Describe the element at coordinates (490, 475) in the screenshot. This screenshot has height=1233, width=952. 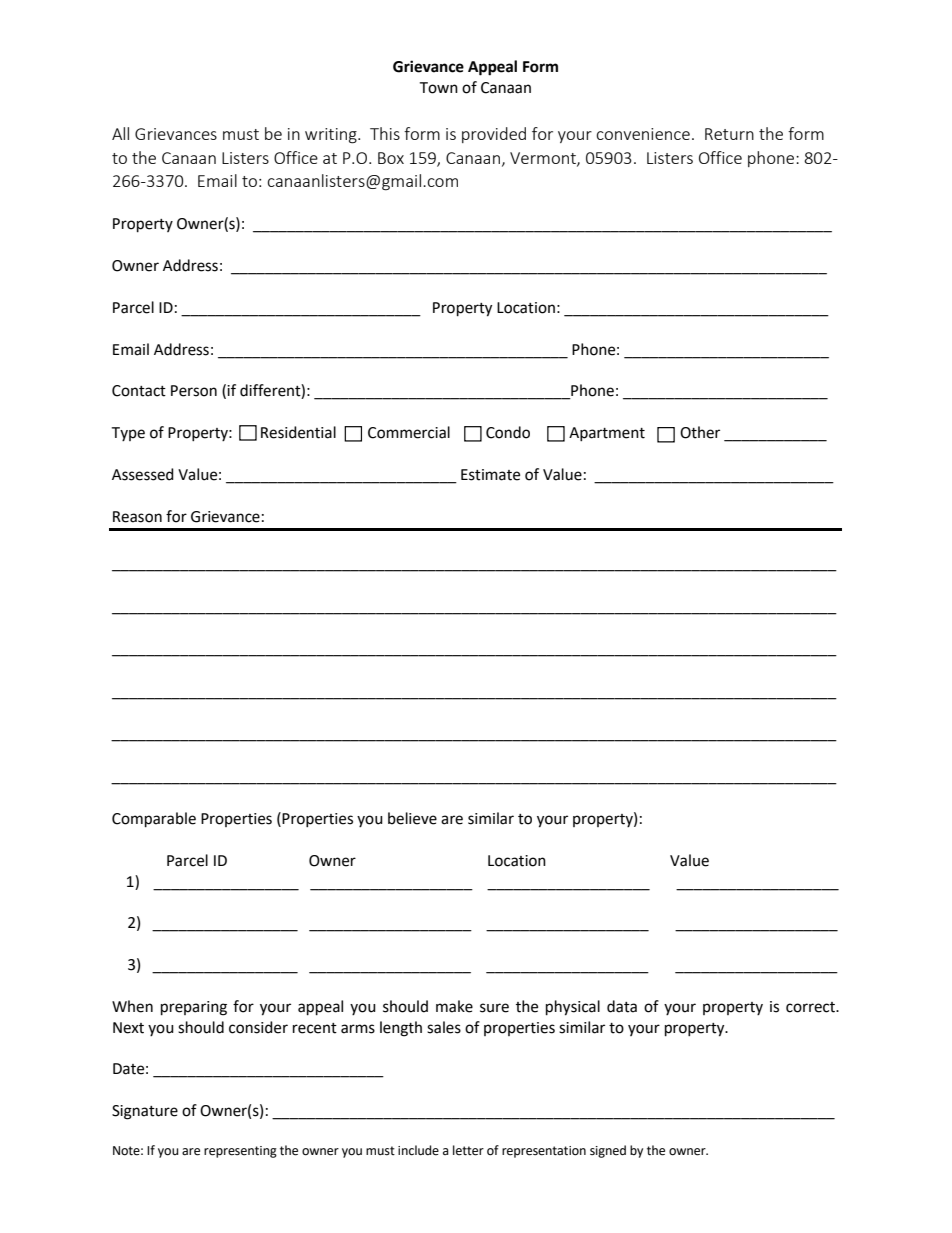
I see `Estimate` at that location.
